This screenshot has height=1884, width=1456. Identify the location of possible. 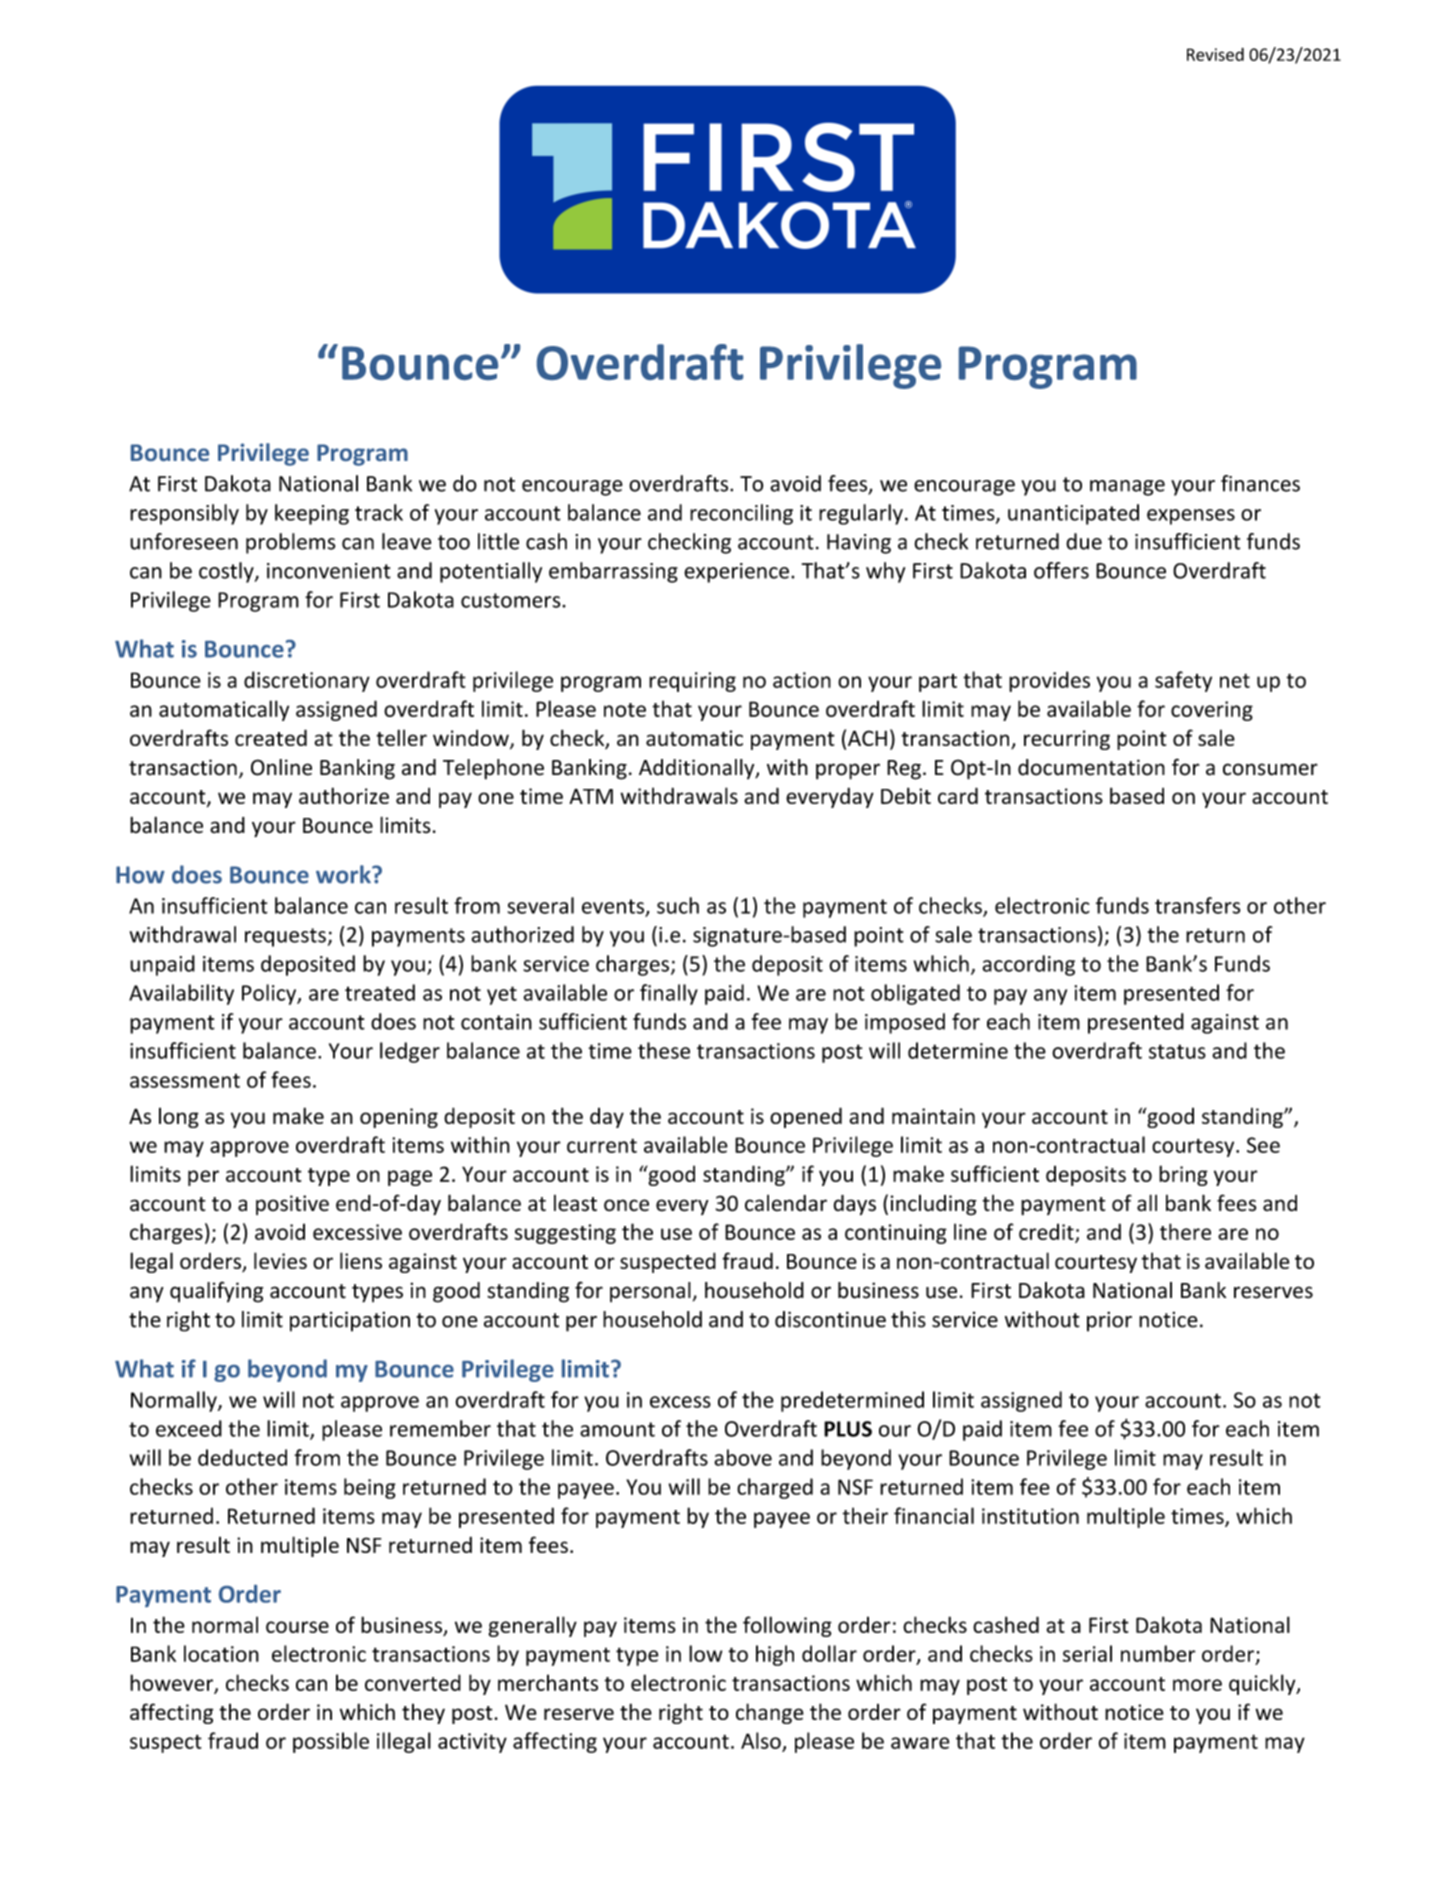
(331, 1742).
